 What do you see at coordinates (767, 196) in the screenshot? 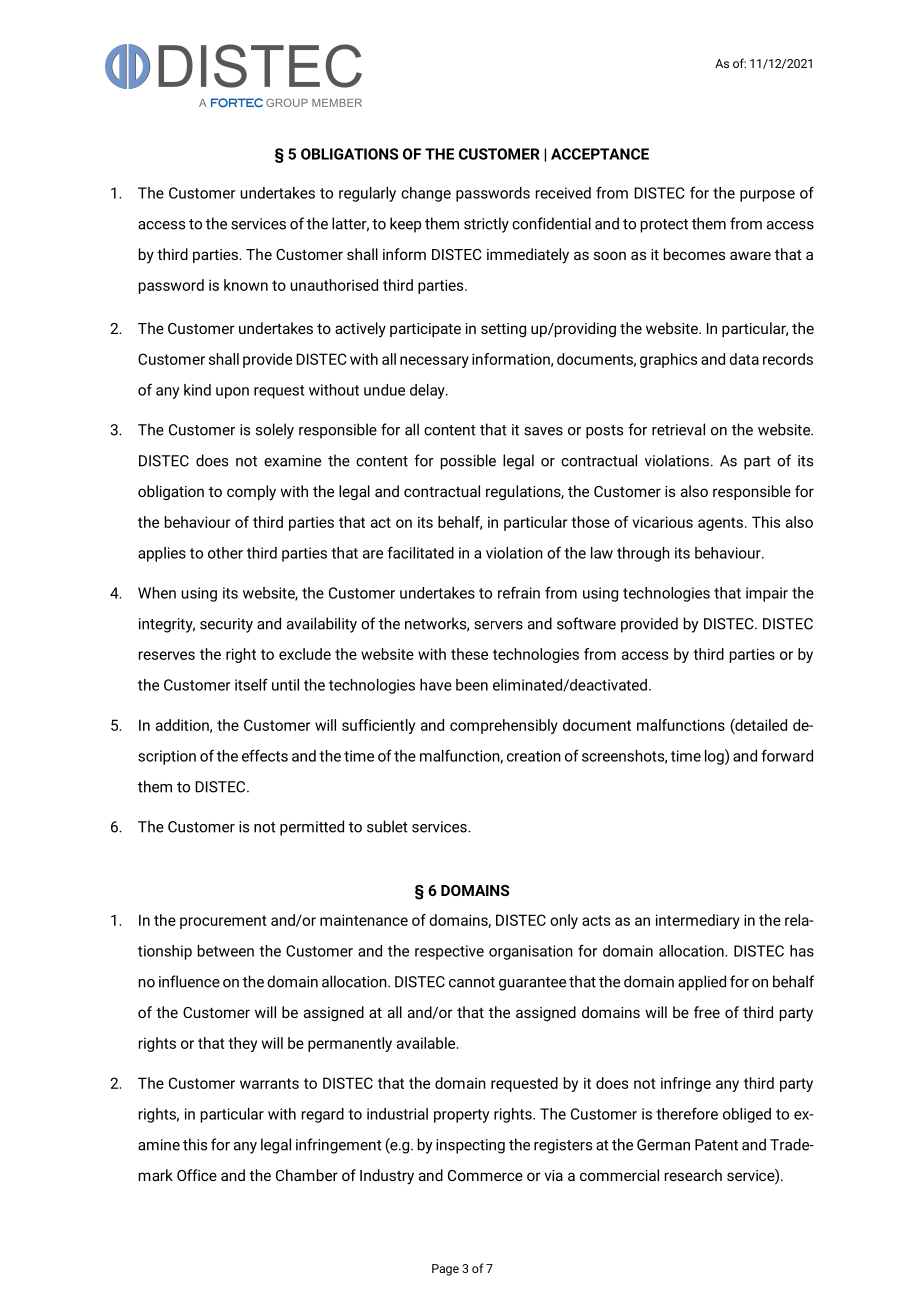
I see `purpose` at bounding box center [767, 196].
